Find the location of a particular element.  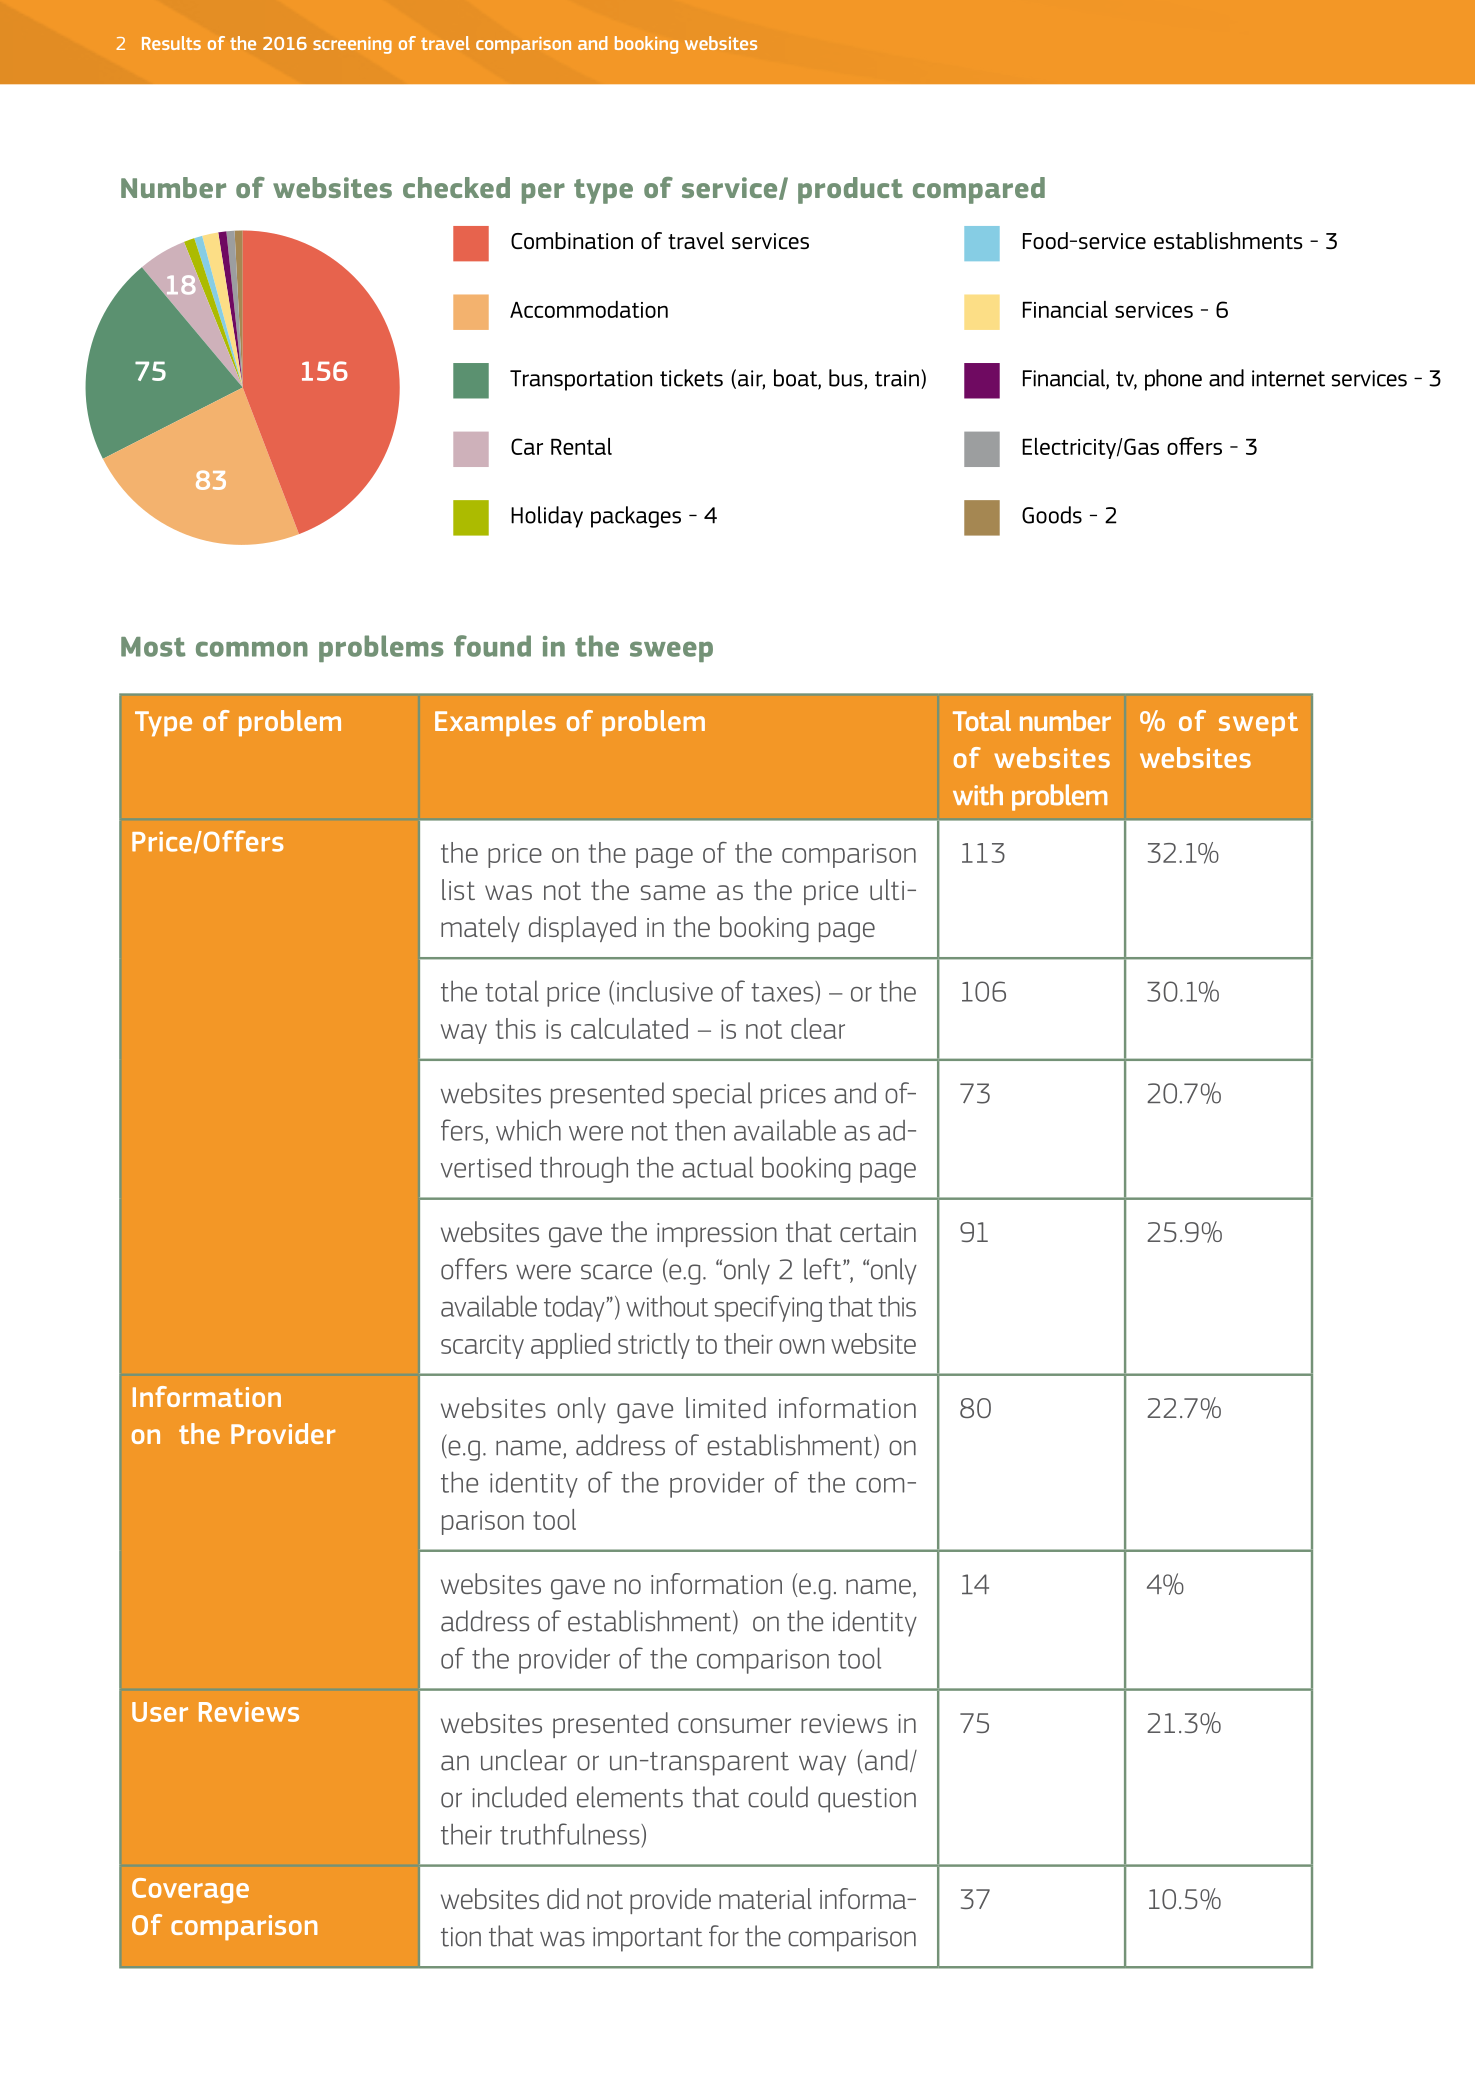

limited is located at coordinates (726, 1407).
